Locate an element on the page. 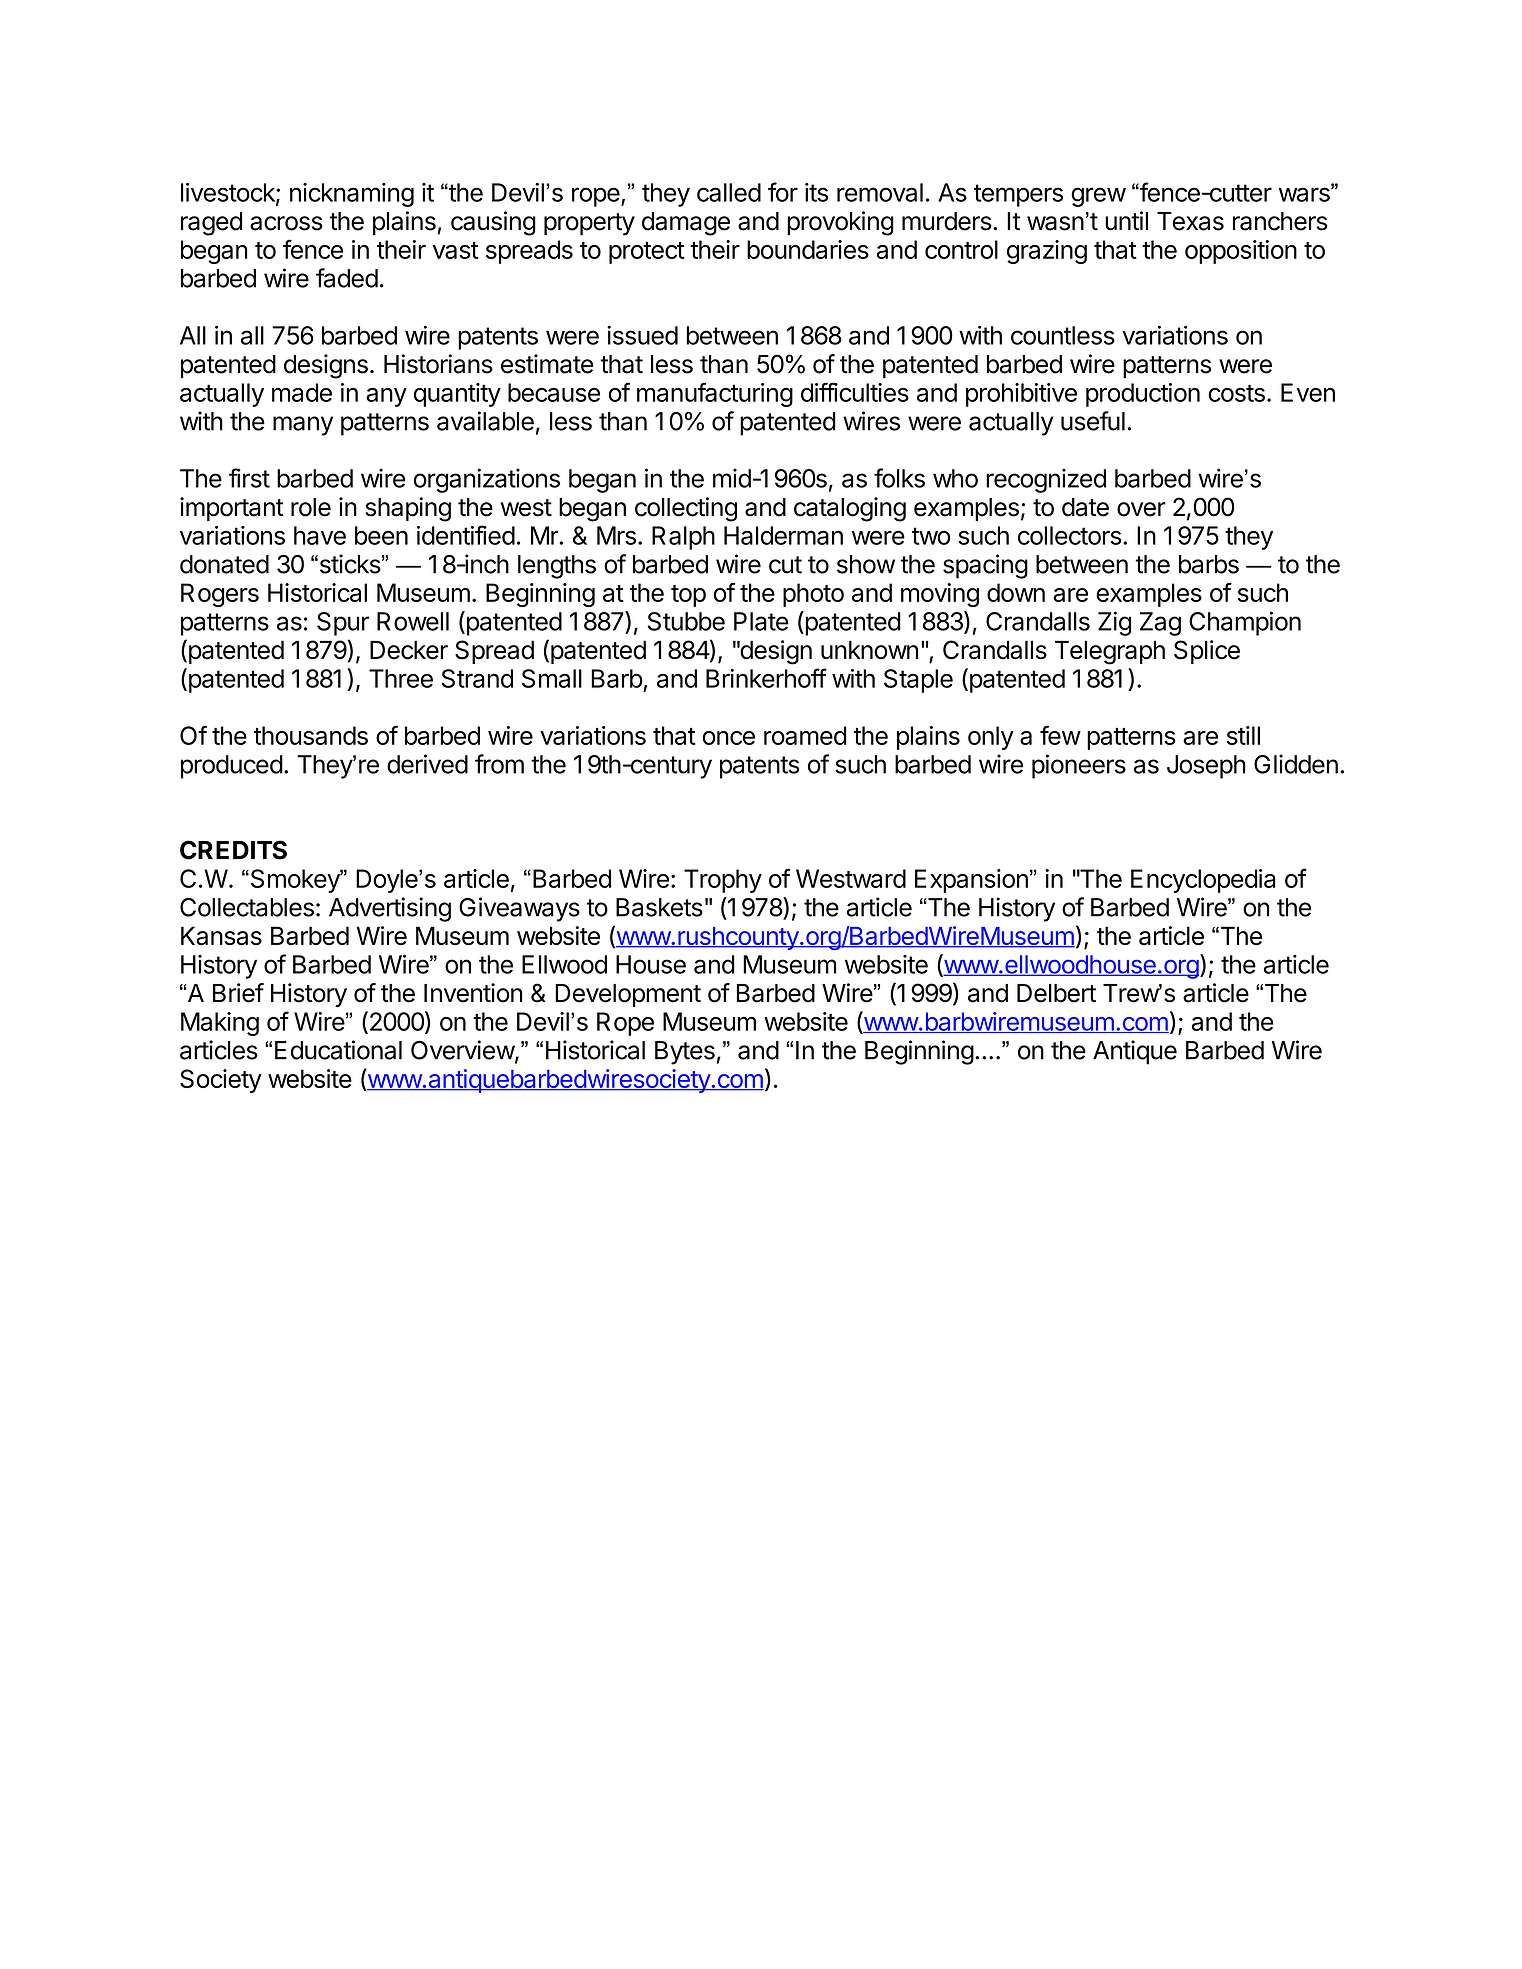 This page has height=1969, width=1522. Texas is located at coordinates (1190, 221).
